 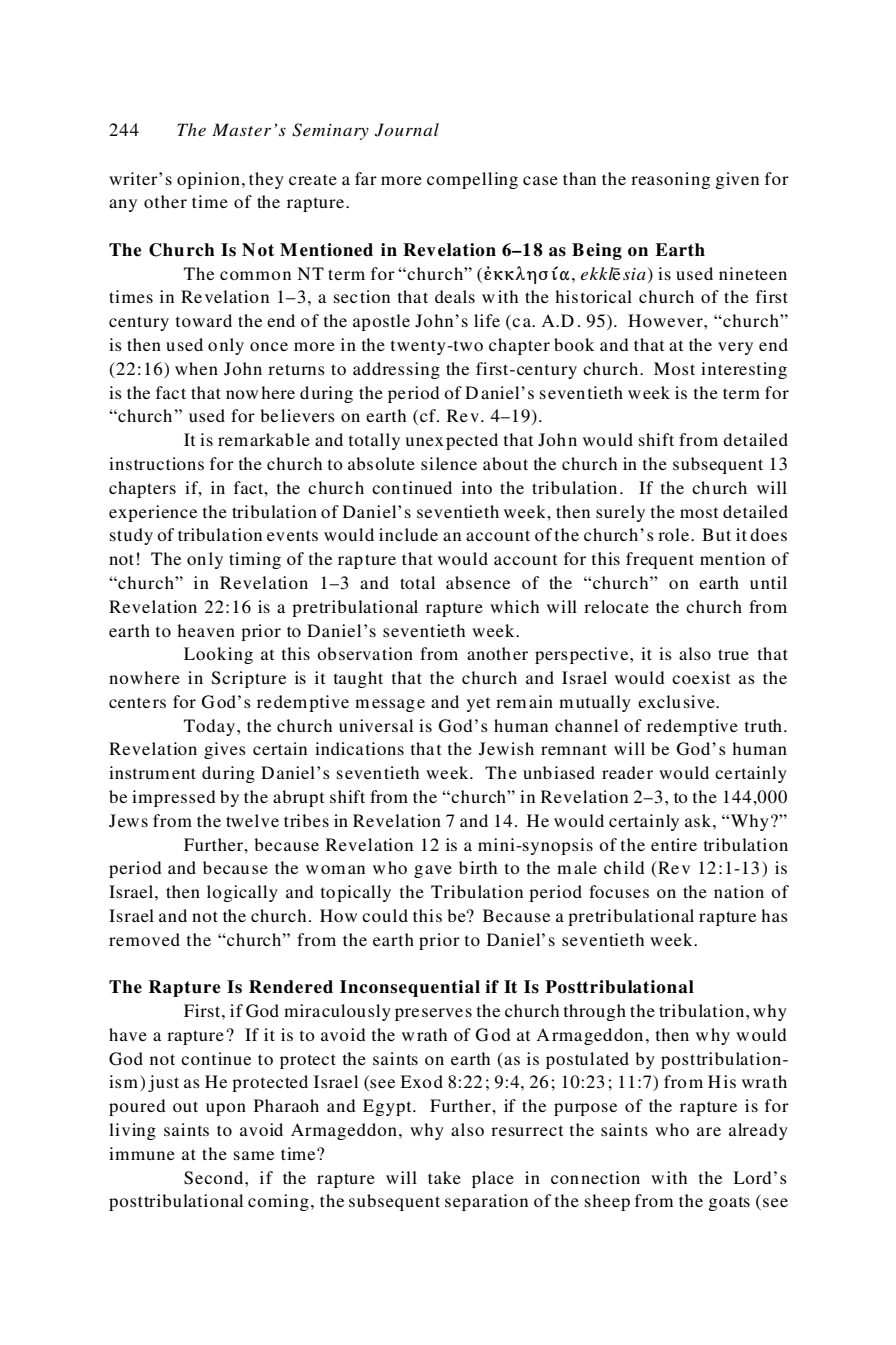 What do you see at coordinates (196, 368) in the screenshot?
I see `when` at bounding box center [196, 368].
